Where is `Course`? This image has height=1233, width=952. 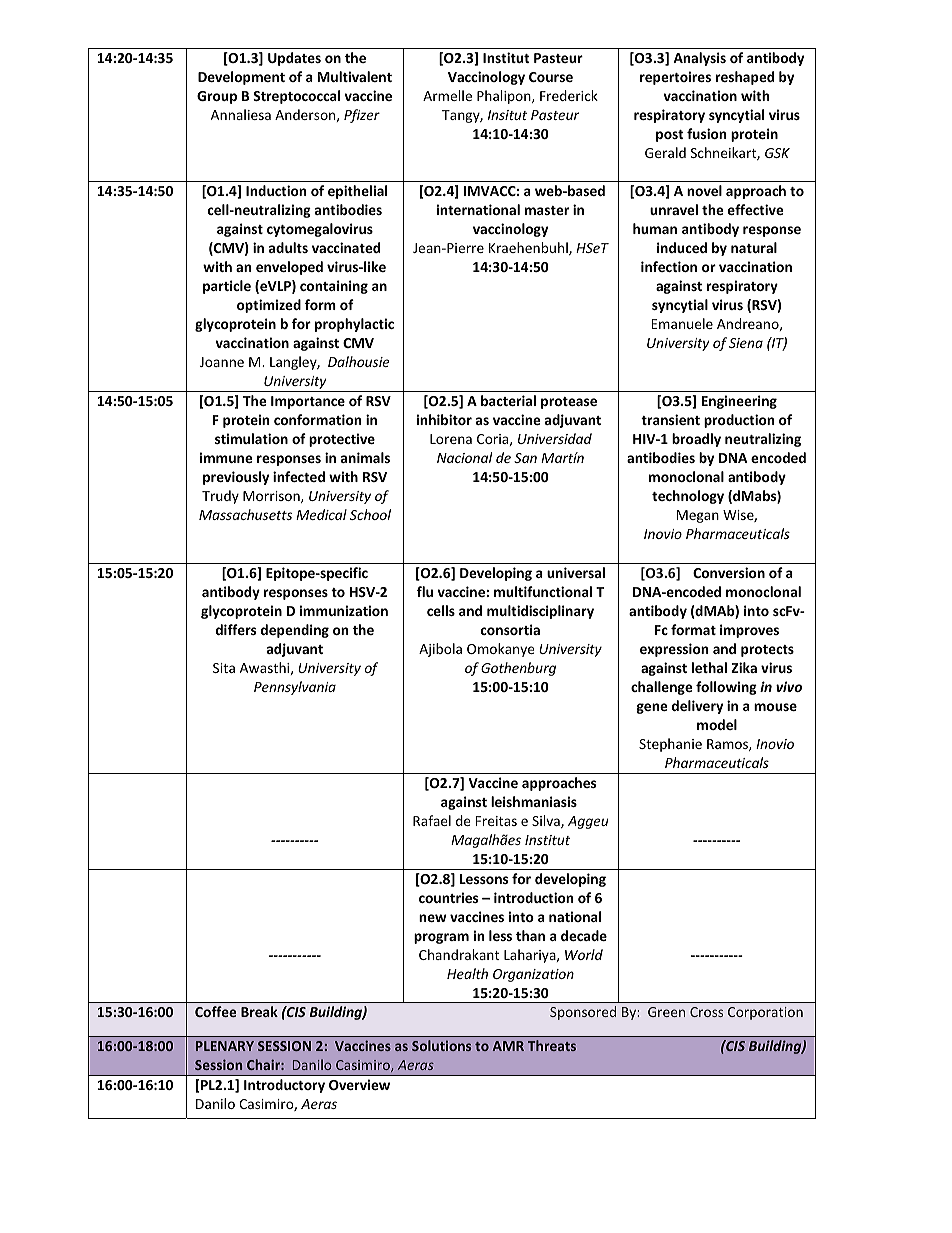 Course is located at coordinates (551, 77).
